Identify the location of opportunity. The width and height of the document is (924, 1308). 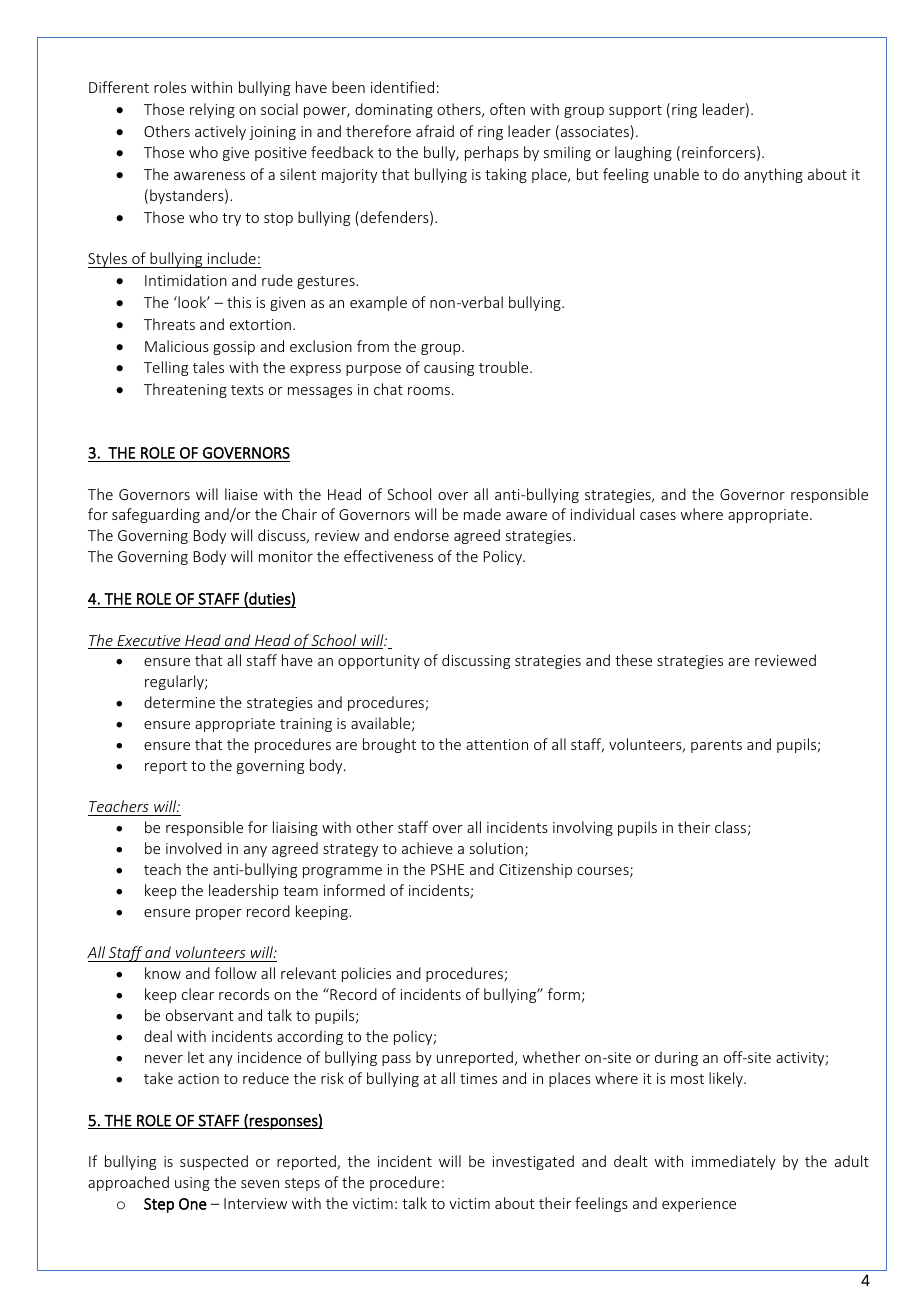
(379, 662).
